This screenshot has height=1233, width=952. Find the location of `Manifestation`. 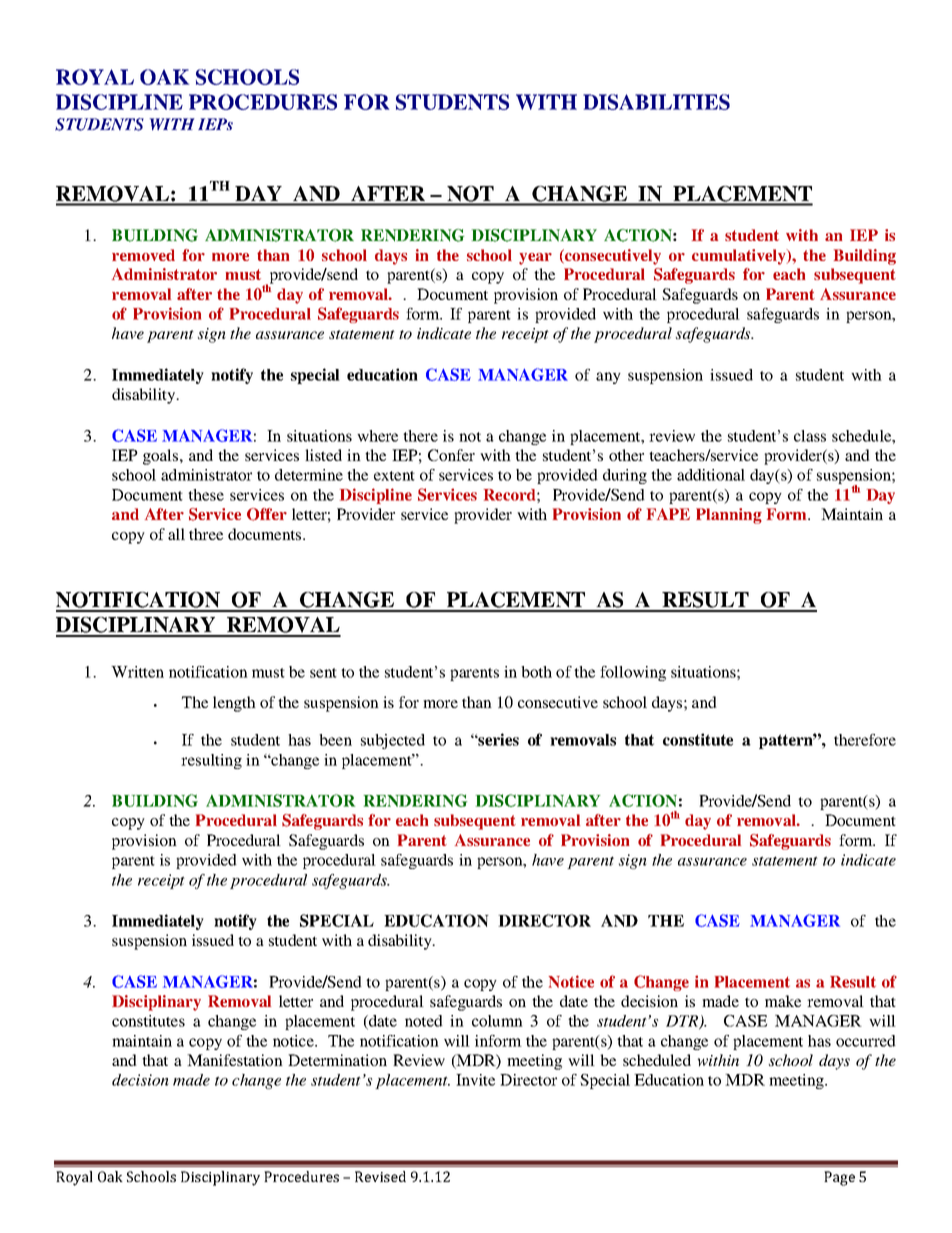

Manifestation is located at coordinates (235, 1060).
